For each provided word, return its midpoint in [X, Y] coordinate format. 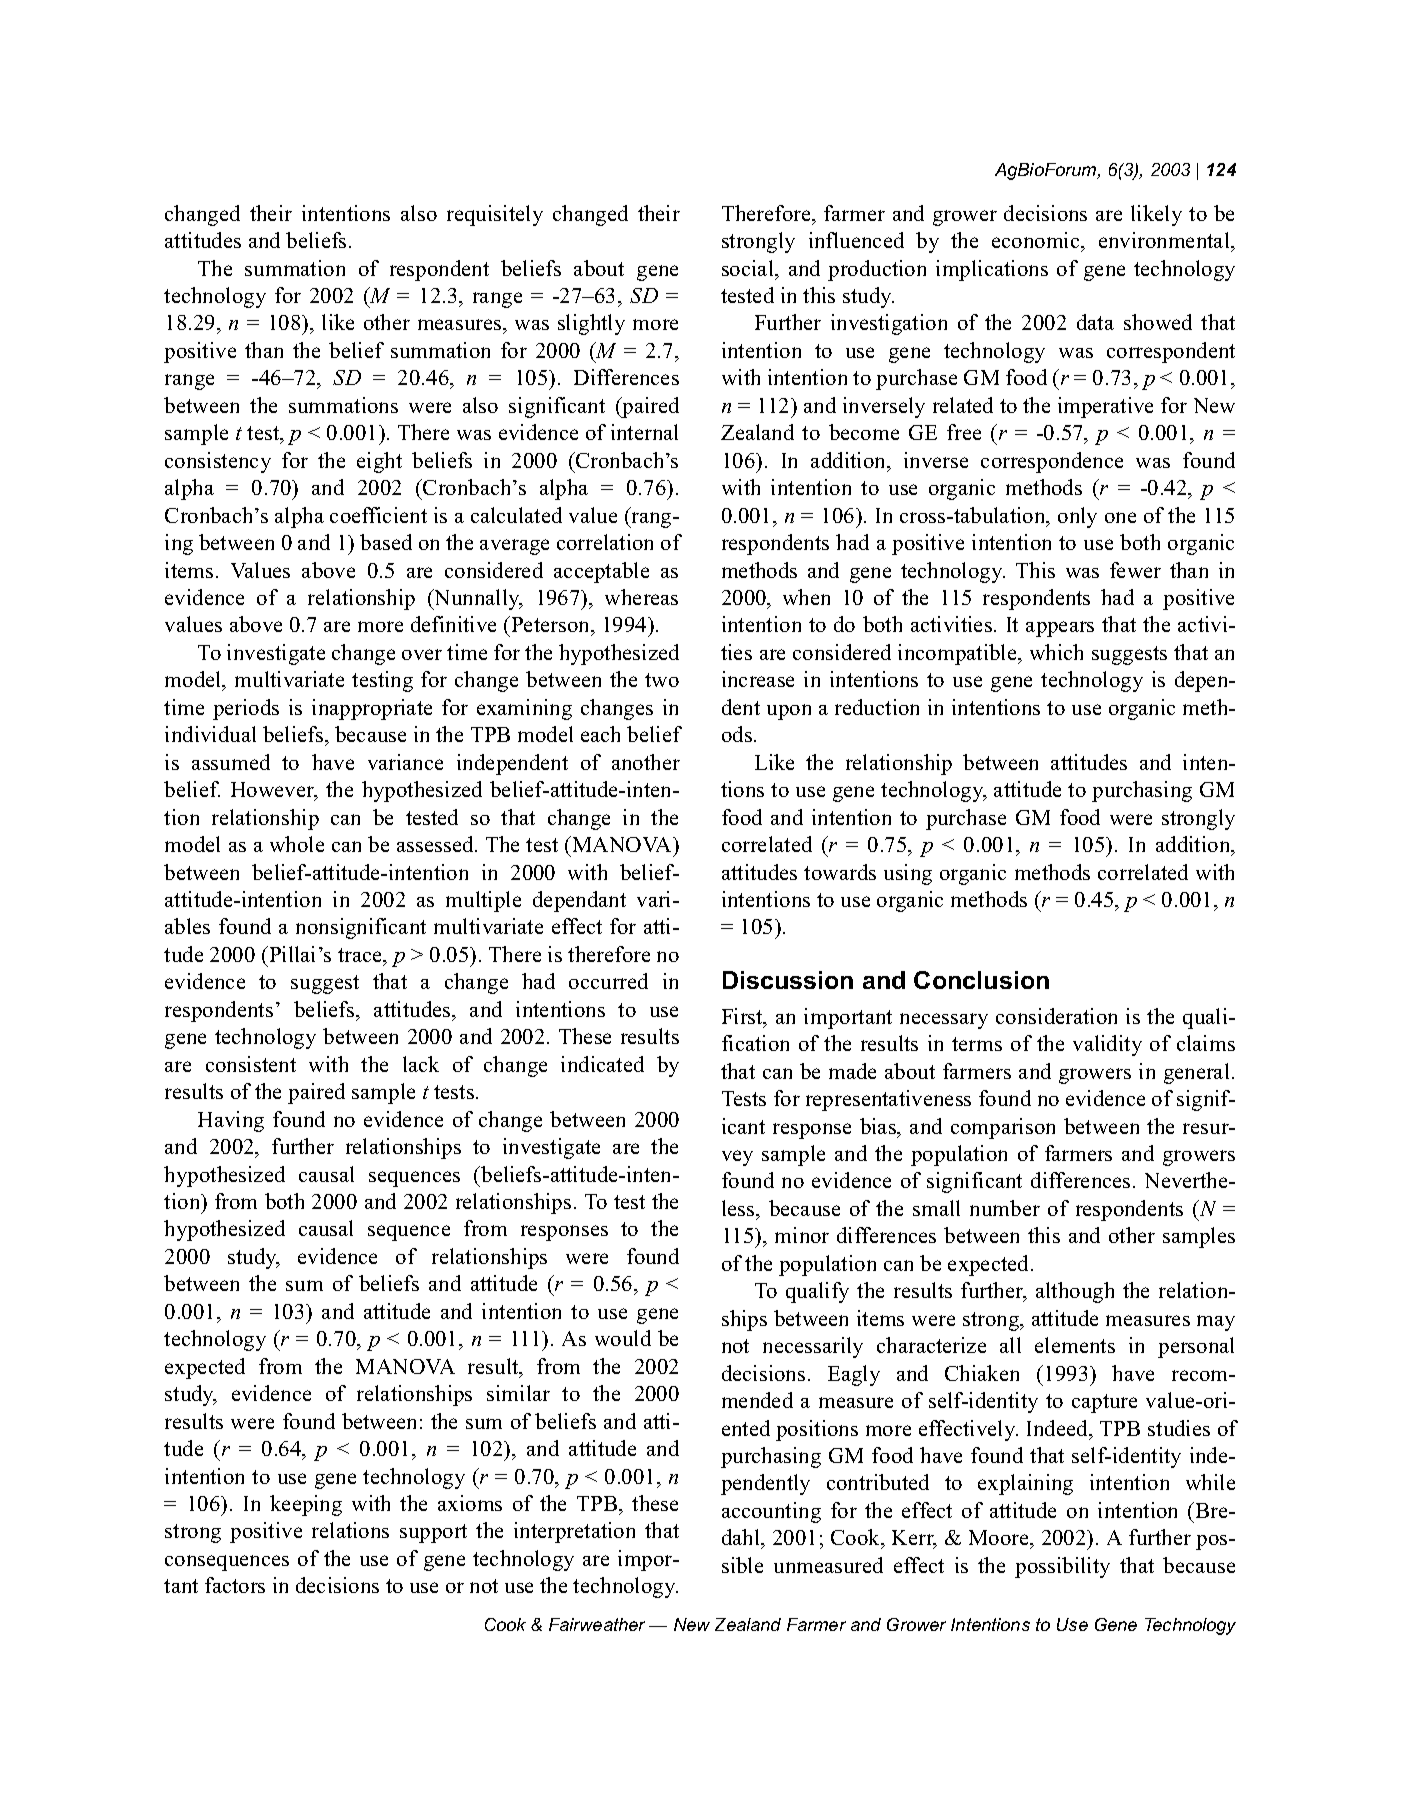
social [749, 268]
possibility [1062, 1567]
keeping [306, 1505]
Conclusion [981, 980]
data [1095, 322]
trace [361, 955]
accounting [771, 1512]
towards [840, 872]
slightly [591, 324]
